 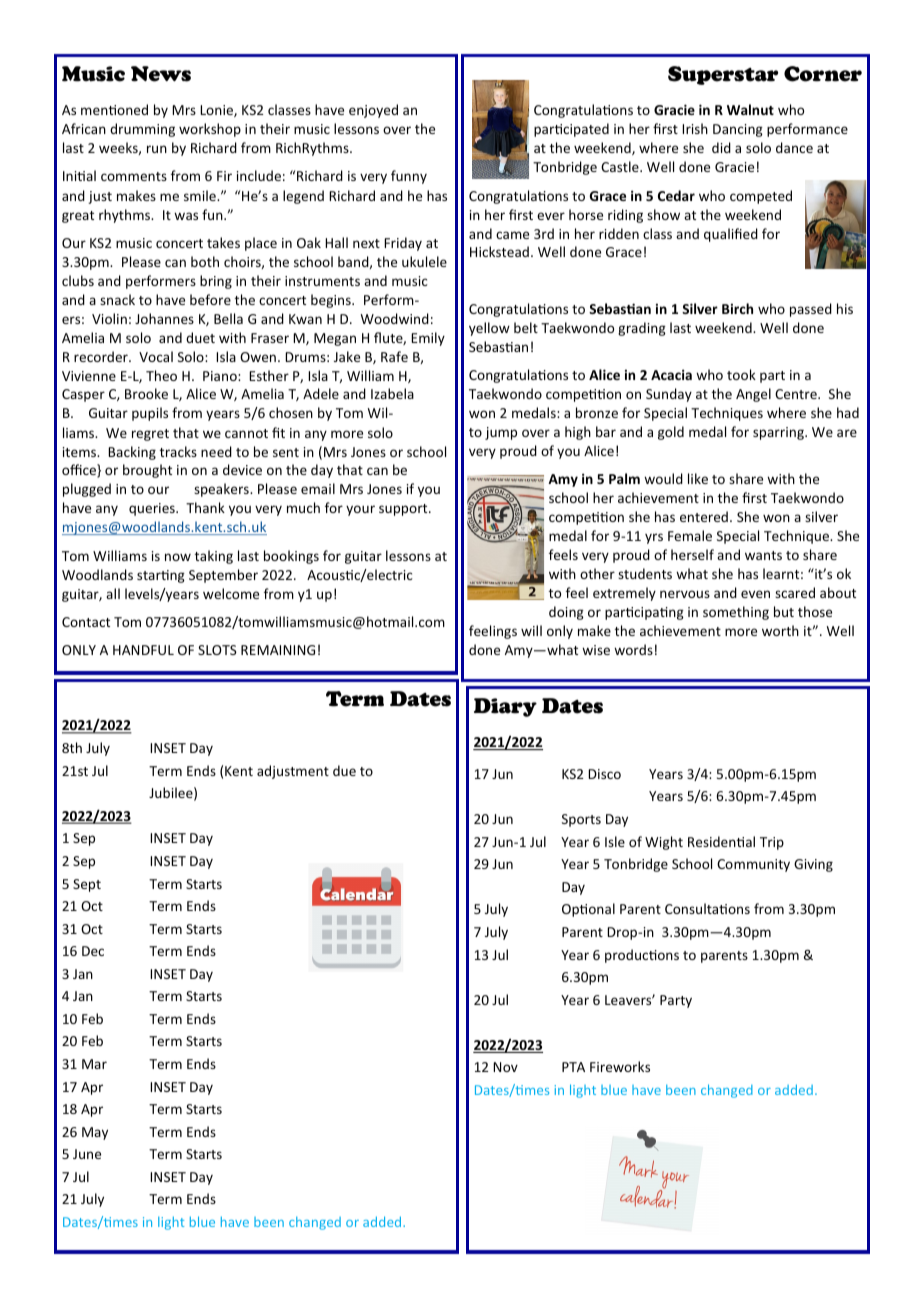 I want to click on sparring, so click(x=779, y=433).
